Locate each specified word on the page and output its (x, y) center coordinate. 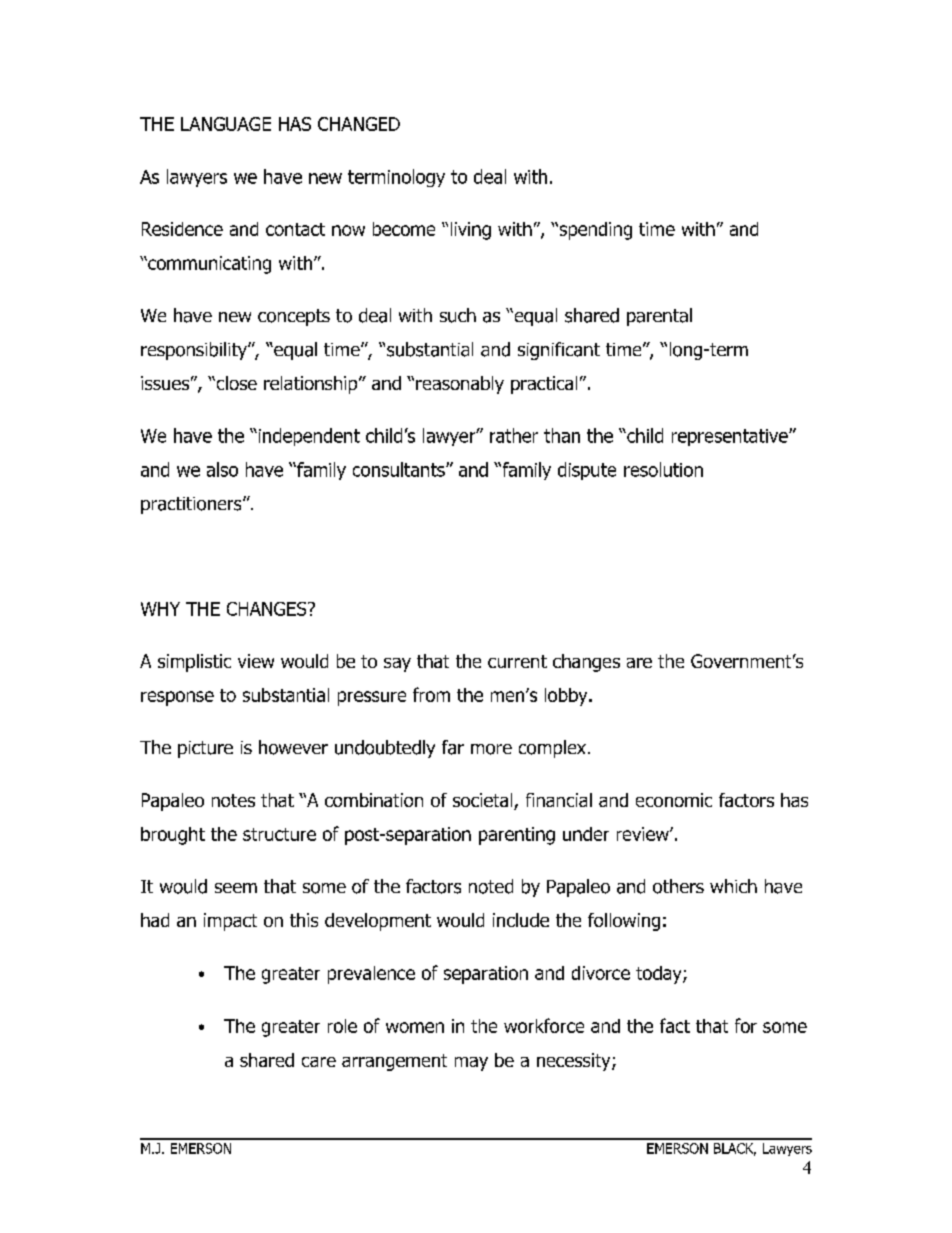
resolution (663, 469)
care (319, 1062)
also (222, 469)
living (471, 231)
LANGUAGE (226, 124)
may (471, 1064)
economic (674, 800)
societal (484, 801)
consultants (400, 469)
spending (594, 231)
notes (233, 800)
